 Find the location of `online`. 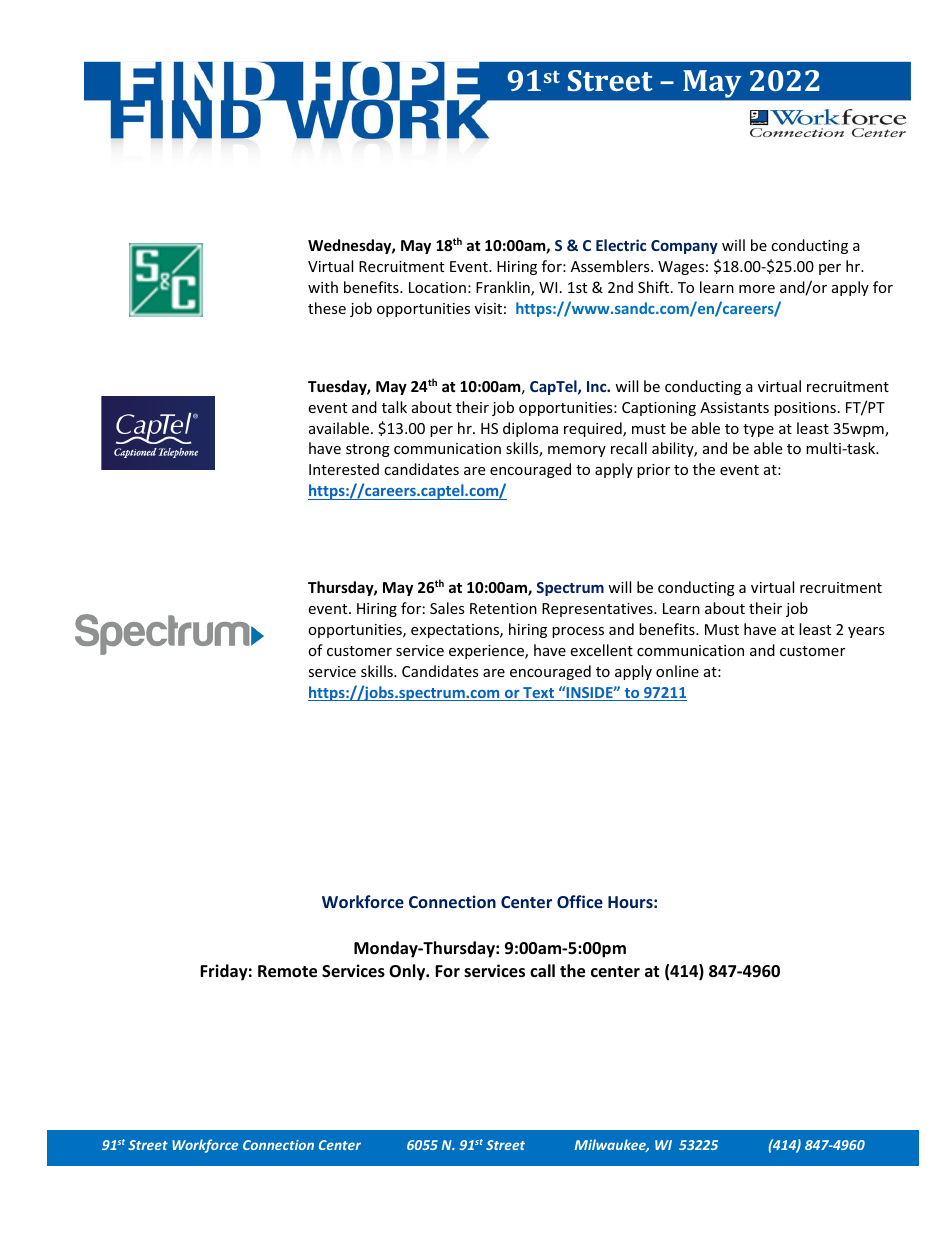

online is located at coordinates (677, 671).
